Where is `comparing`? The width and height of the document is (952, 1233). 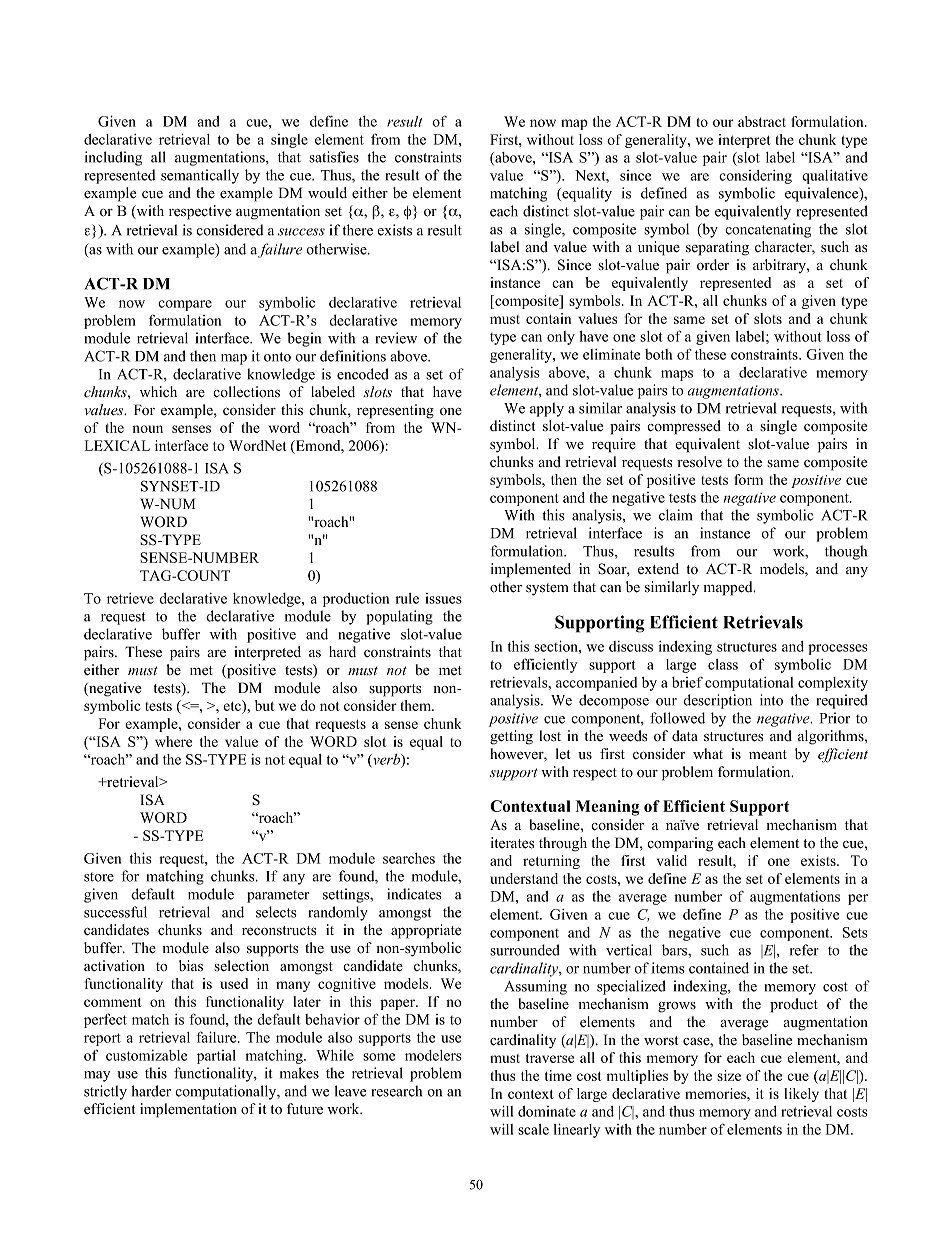 comparing is located at coordinates (680, 844).
